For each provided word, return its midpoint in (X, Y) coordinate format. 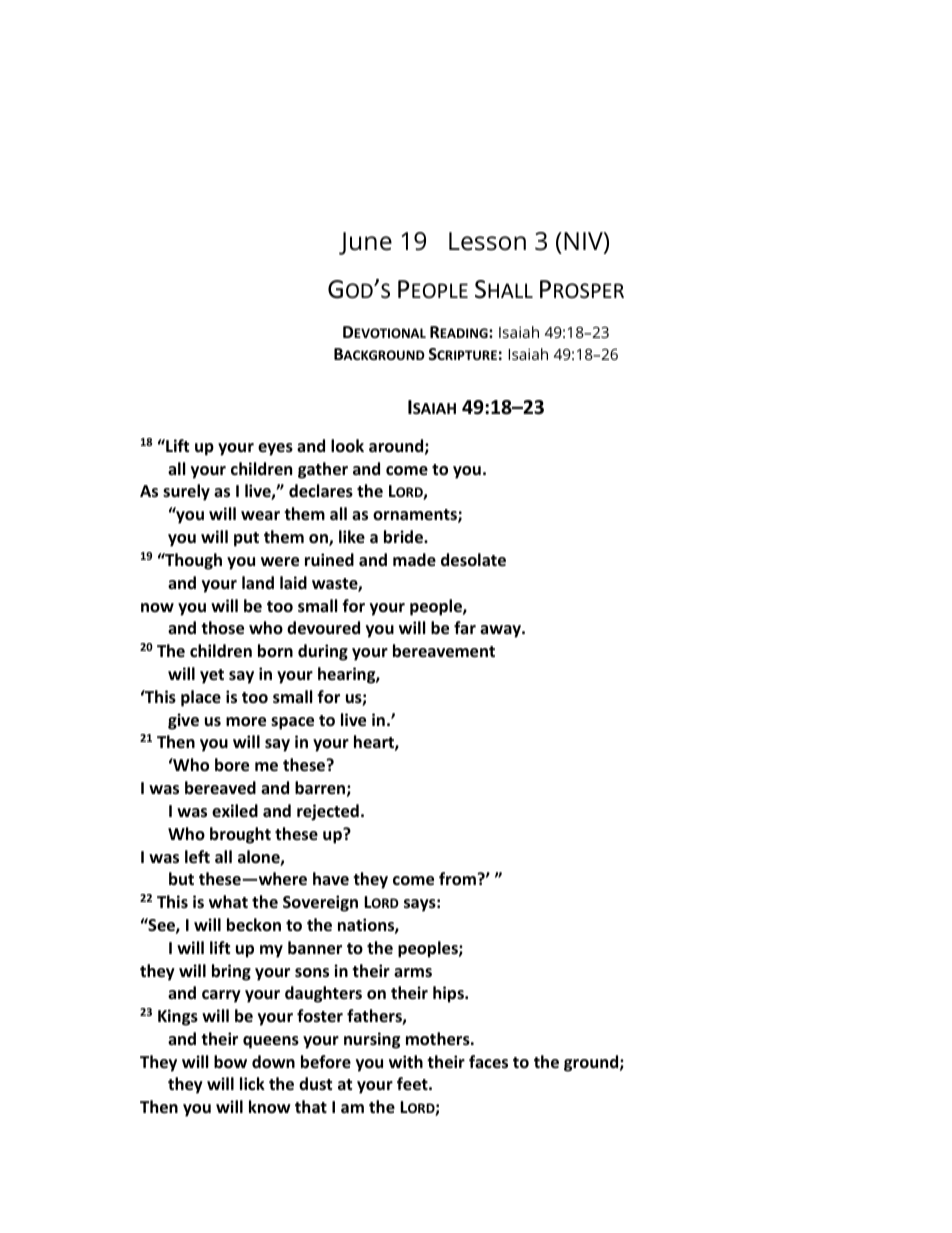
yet (212, 676)
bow (230, 1062)
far (465, 627)
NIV (584, 242)
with (406, 1061)
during (323, 652)
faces (488, 1062)
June (365, 243)
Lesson (487, 241)
